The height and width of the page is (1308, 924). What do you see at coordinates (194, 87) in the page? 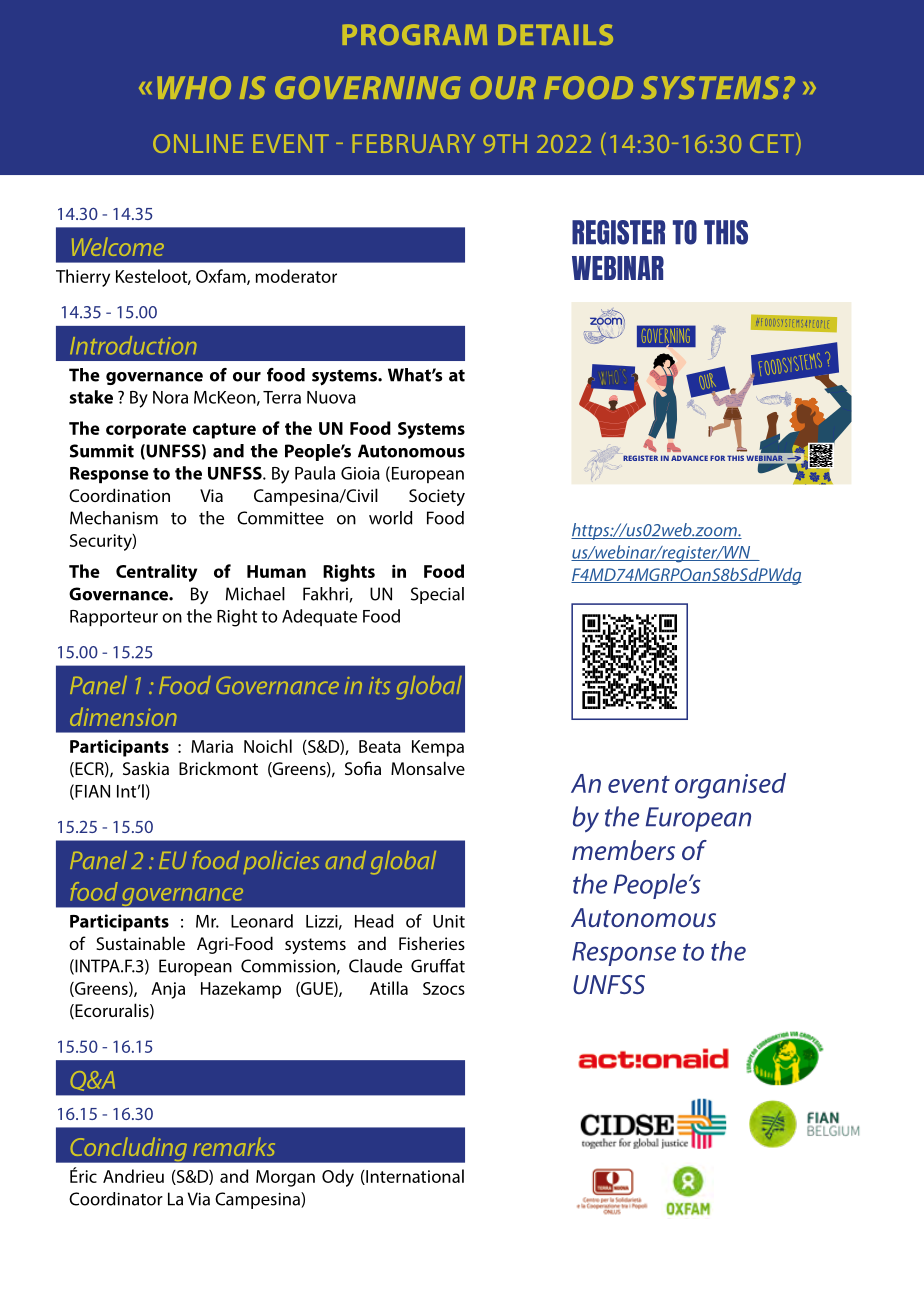
I see `WHO` at bounding box center [194, 87].
